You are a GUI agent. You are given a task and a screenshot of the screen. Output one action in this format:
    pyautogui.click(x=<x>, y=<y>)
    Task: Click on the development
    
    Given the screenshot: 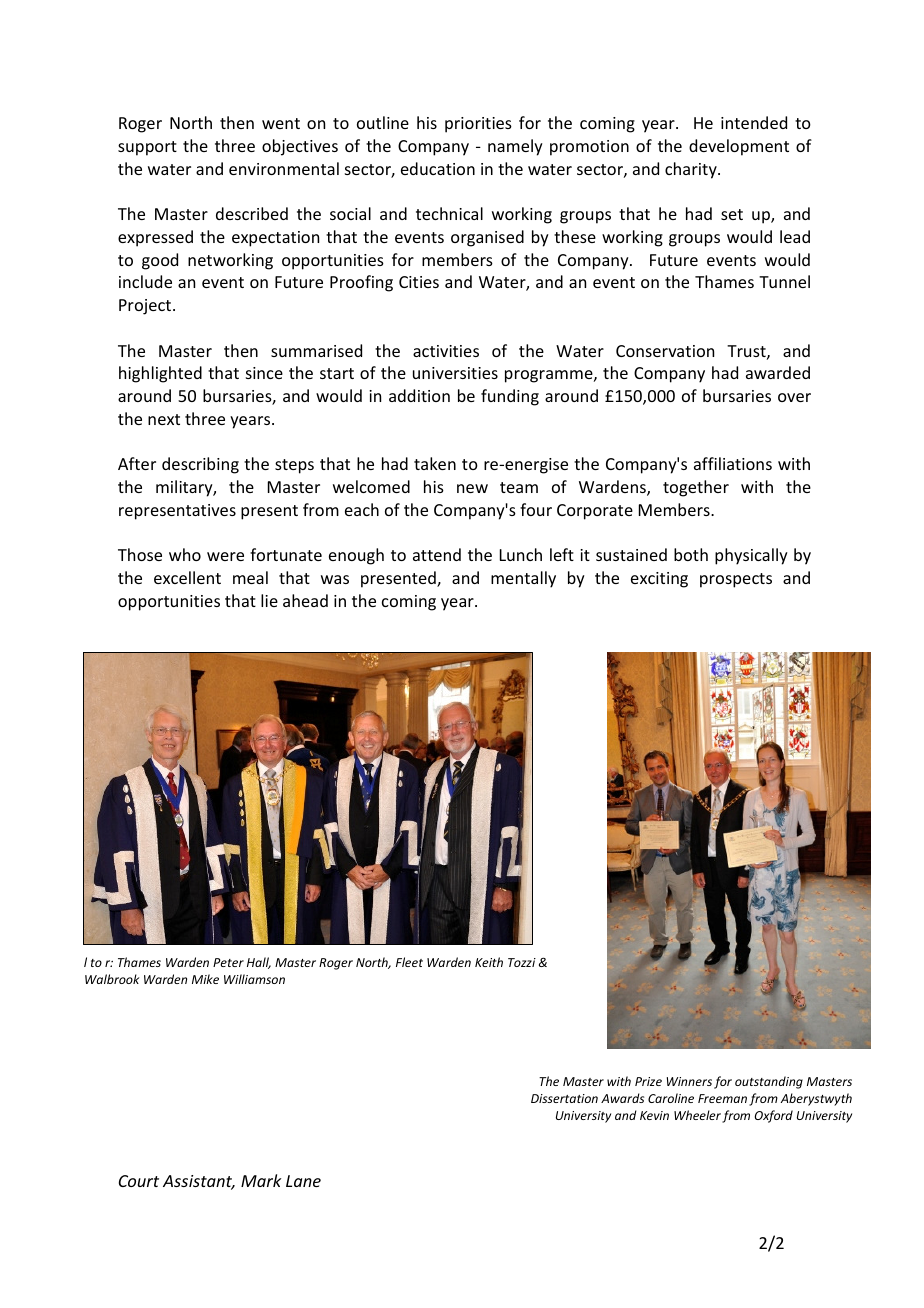 What is the action you would take?
    pyautogui.click(x=739, y=147)
